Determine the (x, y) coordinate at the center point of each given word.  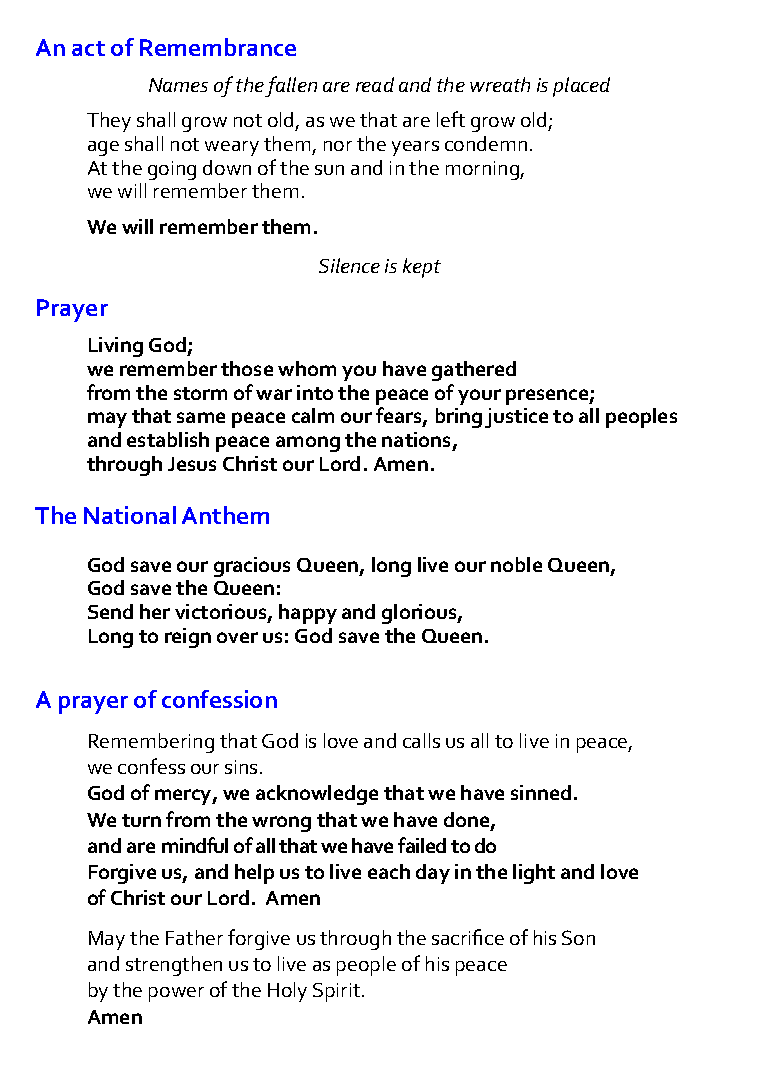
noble (516, 564)
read (375, 84)
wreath (500, 84)
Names (178, 85)
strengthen (174, 966)
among (308, 444)
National (130, 515)
